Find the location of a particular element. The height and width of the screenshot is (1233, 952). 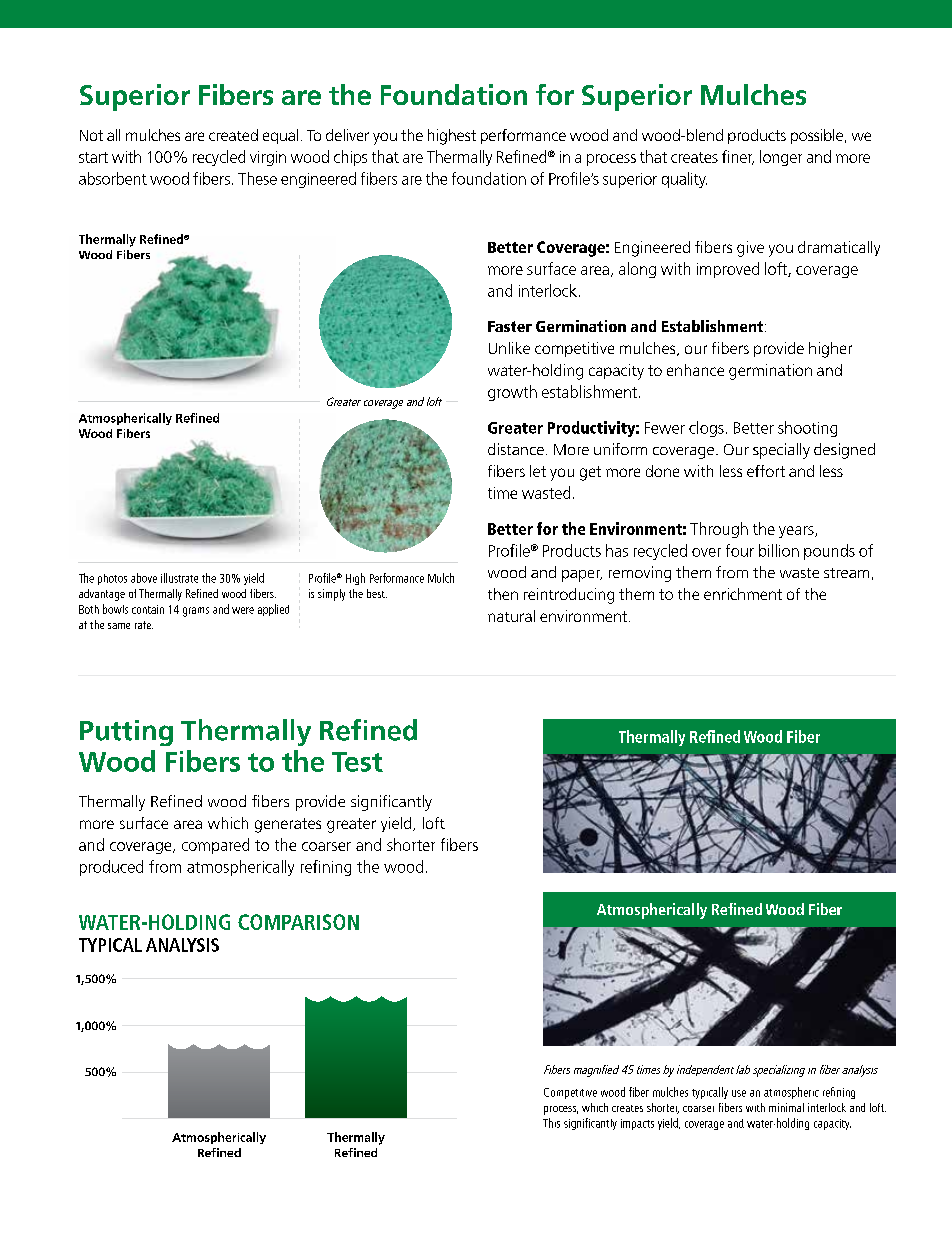

chips is located at coordinates (350, 158).
